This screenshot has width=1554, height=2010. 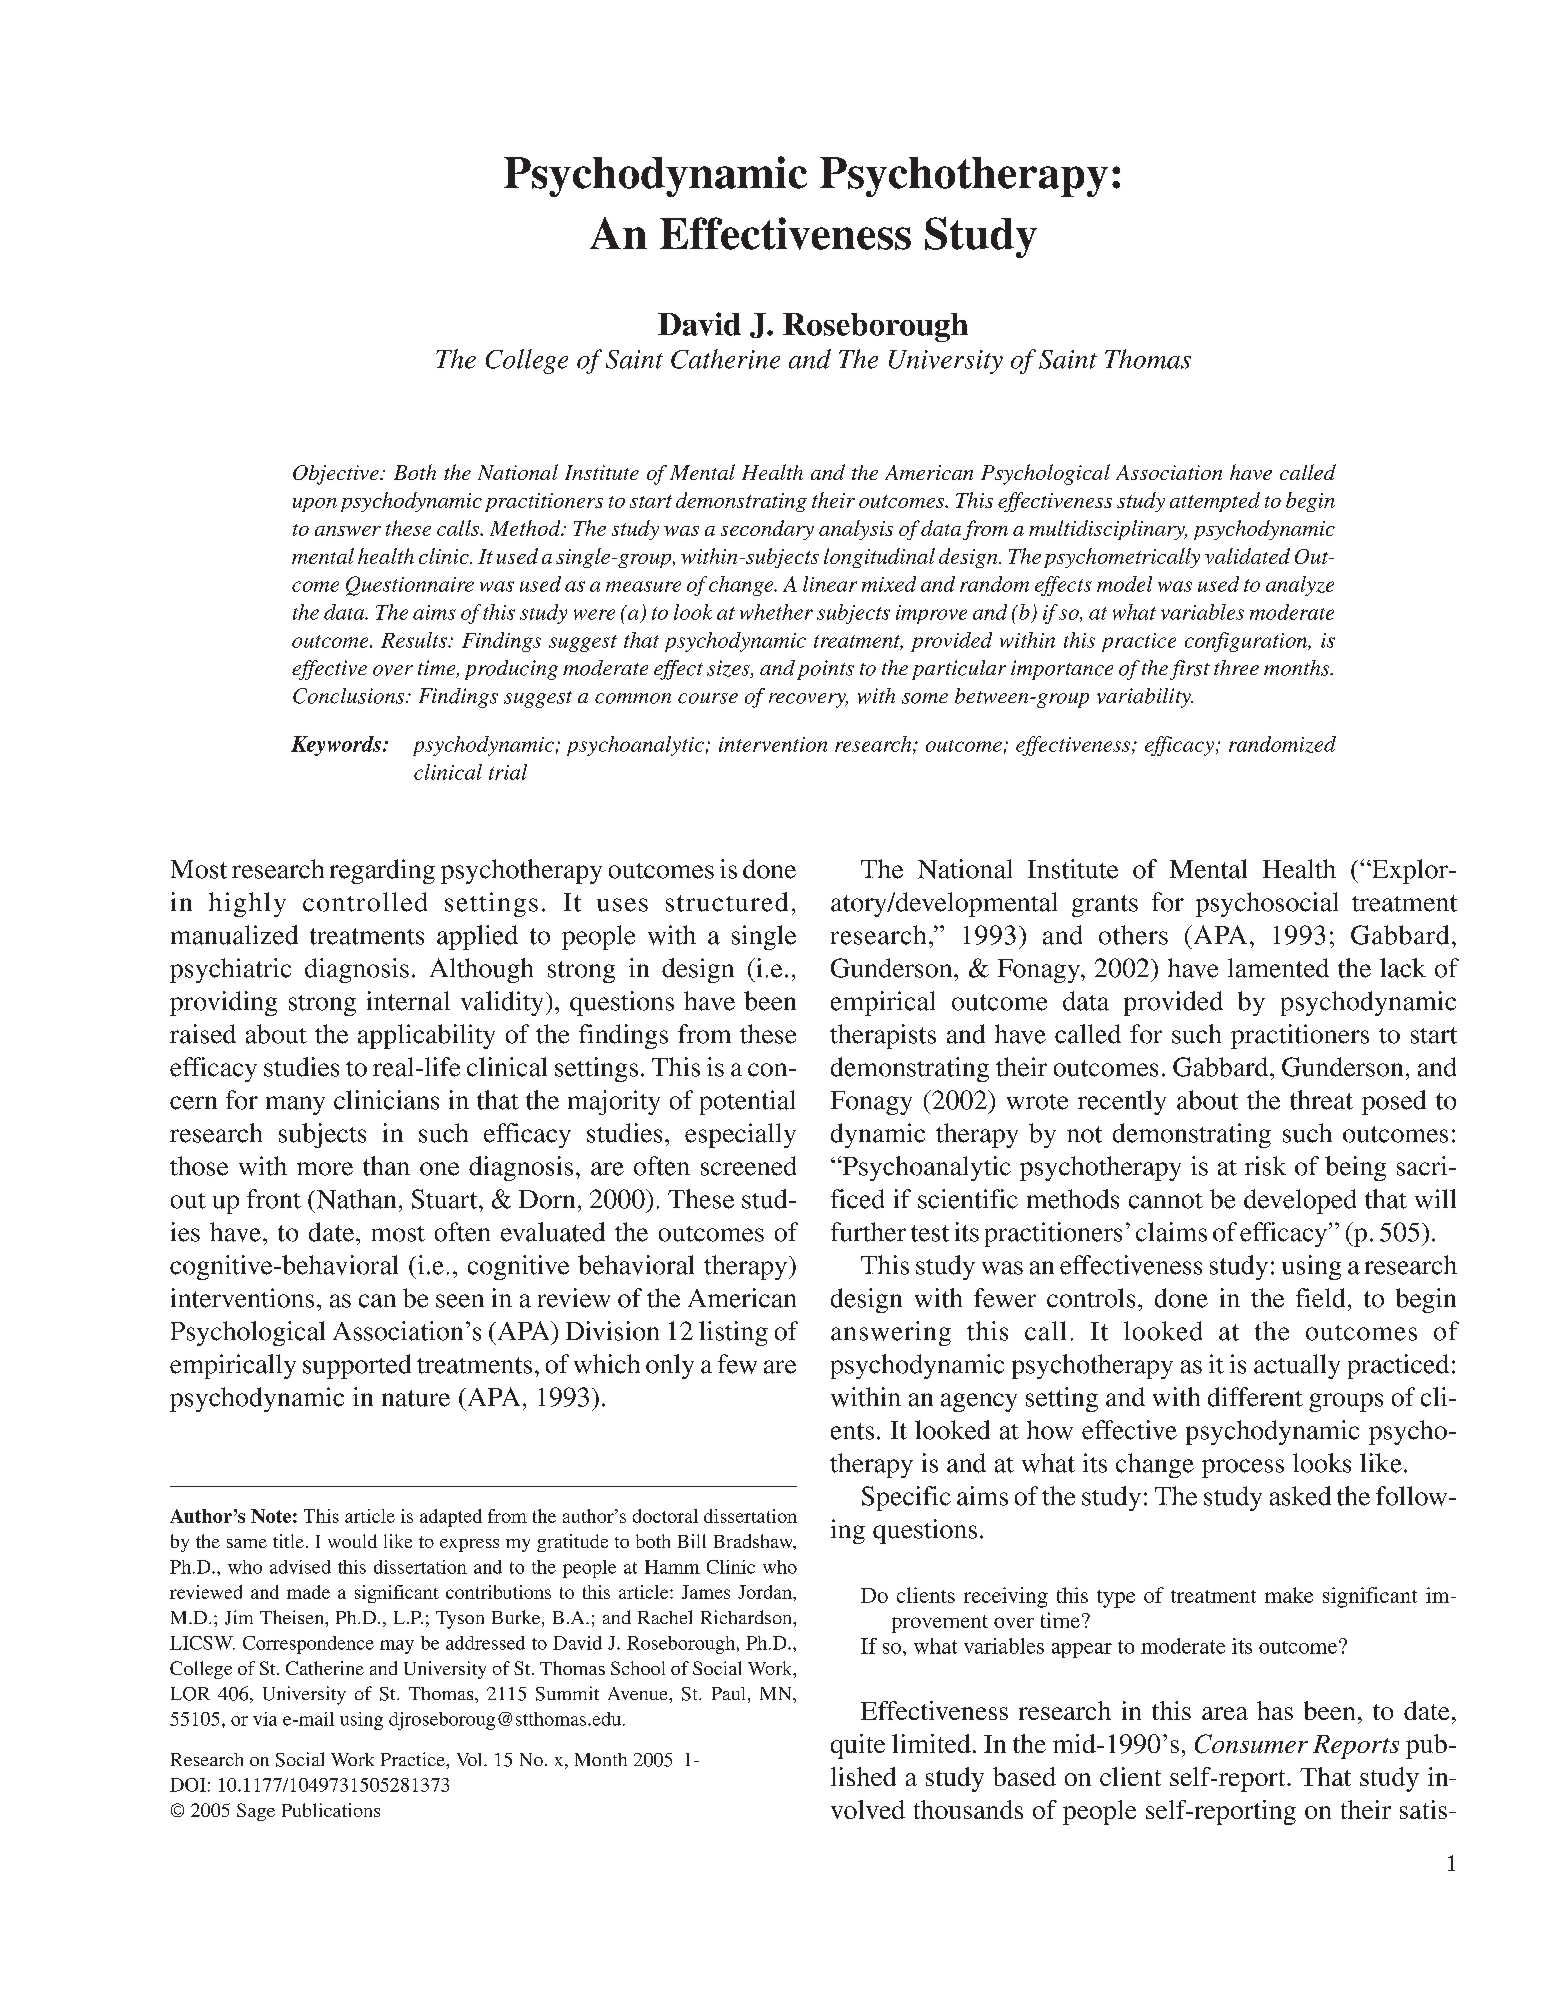 I want to click on Consumer, so click(x=1251, y=1744).
